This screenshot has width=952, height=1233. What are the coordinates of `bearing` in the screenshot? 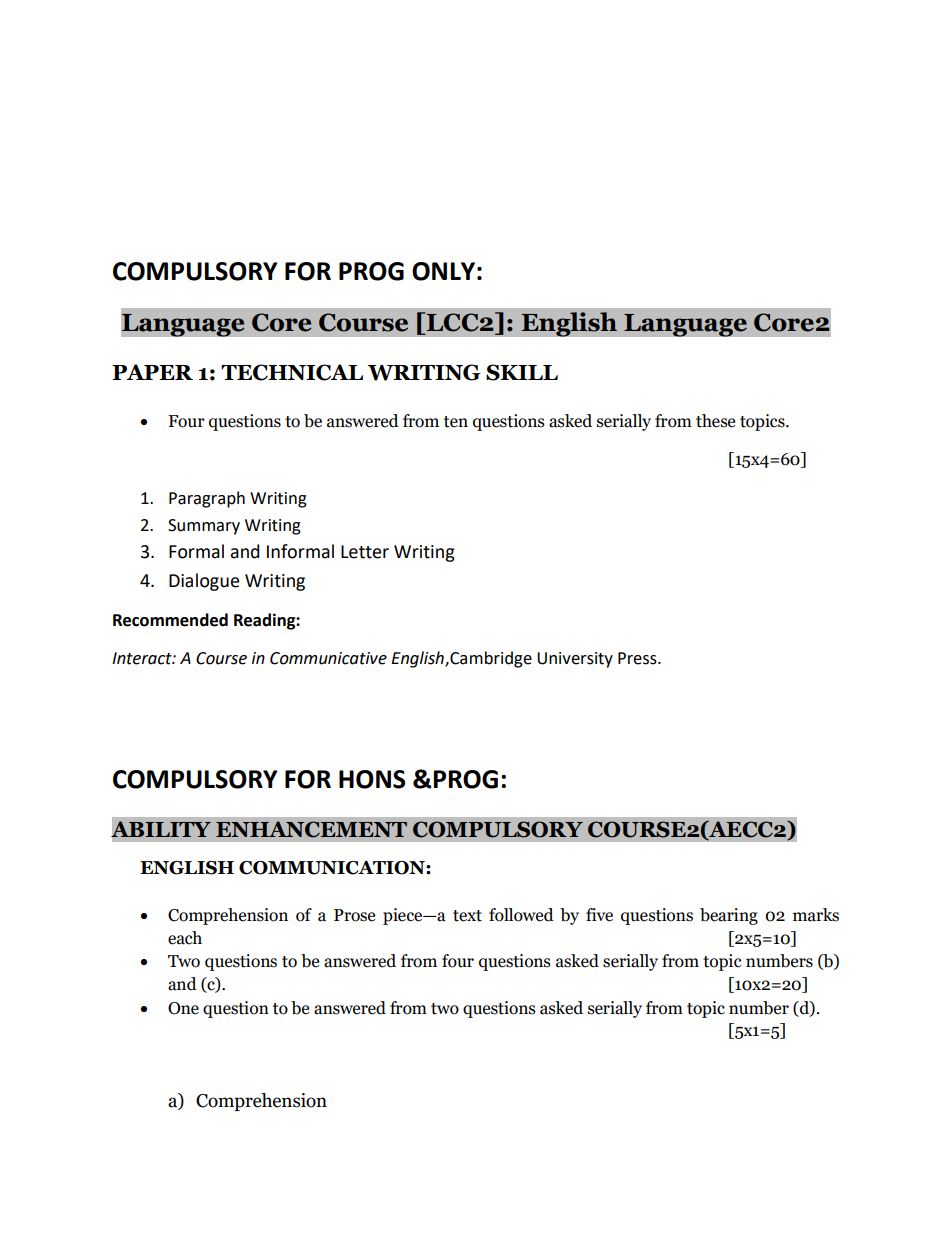 It's located at (729, 916).
